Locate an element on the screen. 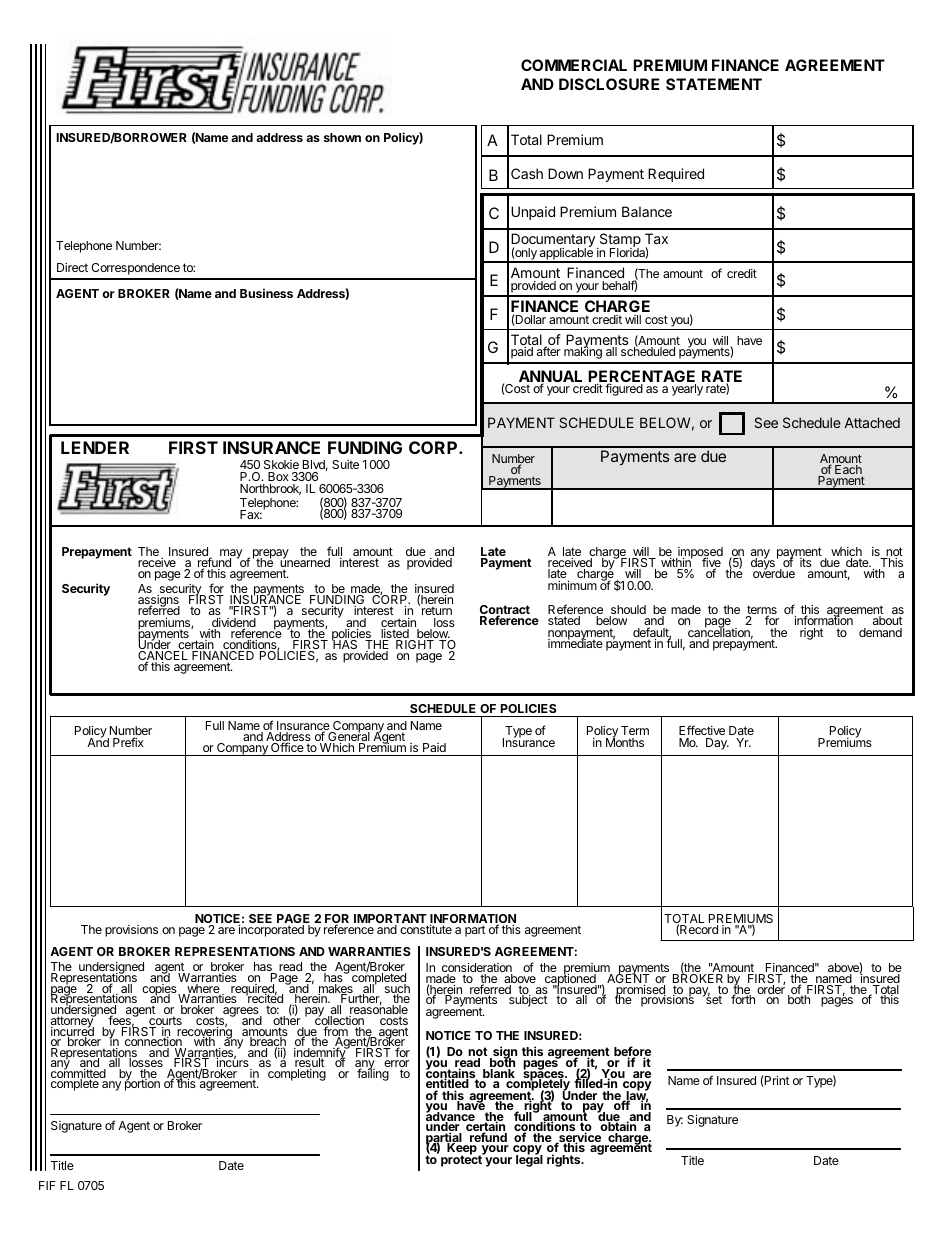 The image size is (952, 1233). protect is located at coordinates (462, 1160).
